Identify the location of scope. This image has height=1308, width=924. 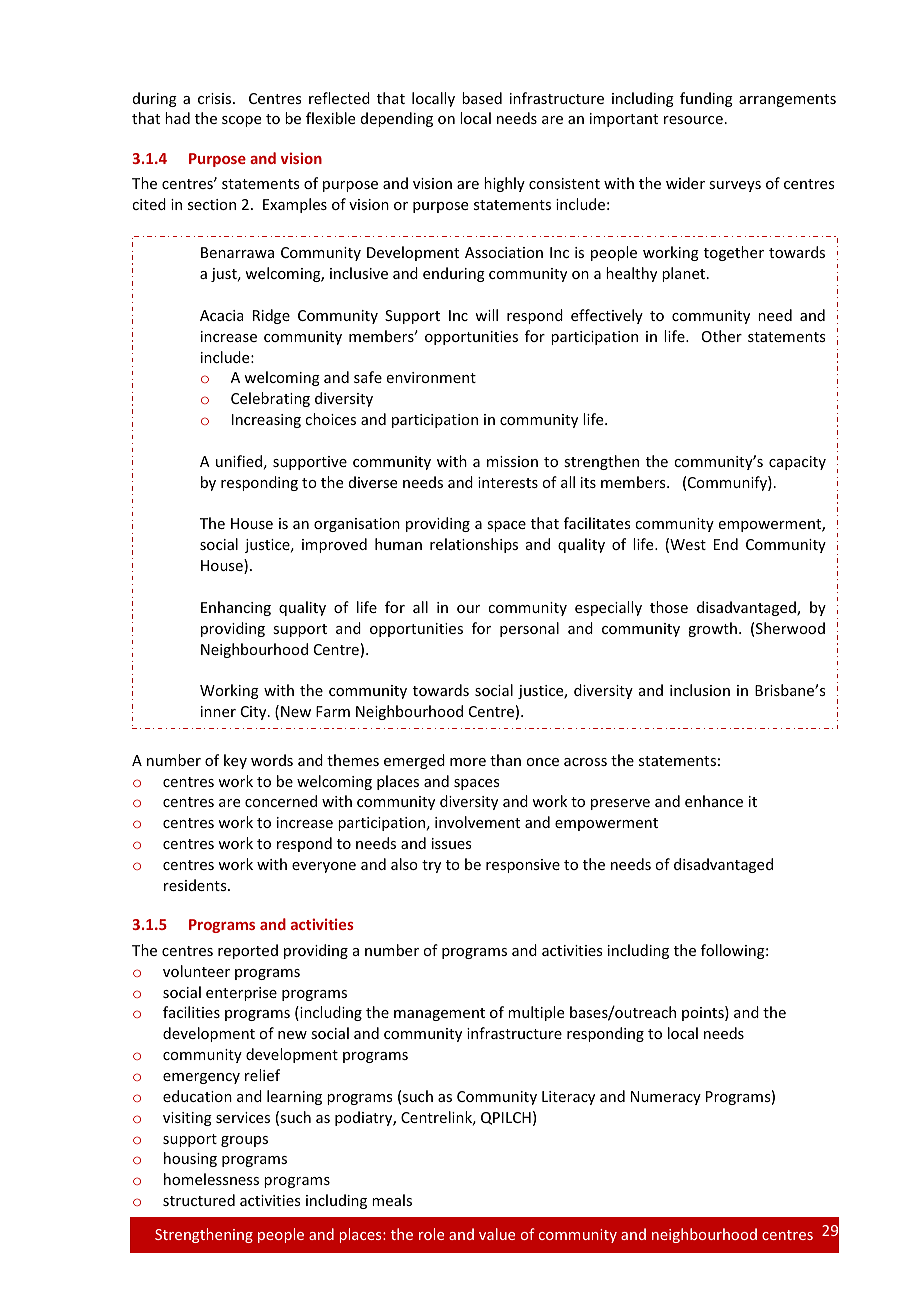
(241, 121).
